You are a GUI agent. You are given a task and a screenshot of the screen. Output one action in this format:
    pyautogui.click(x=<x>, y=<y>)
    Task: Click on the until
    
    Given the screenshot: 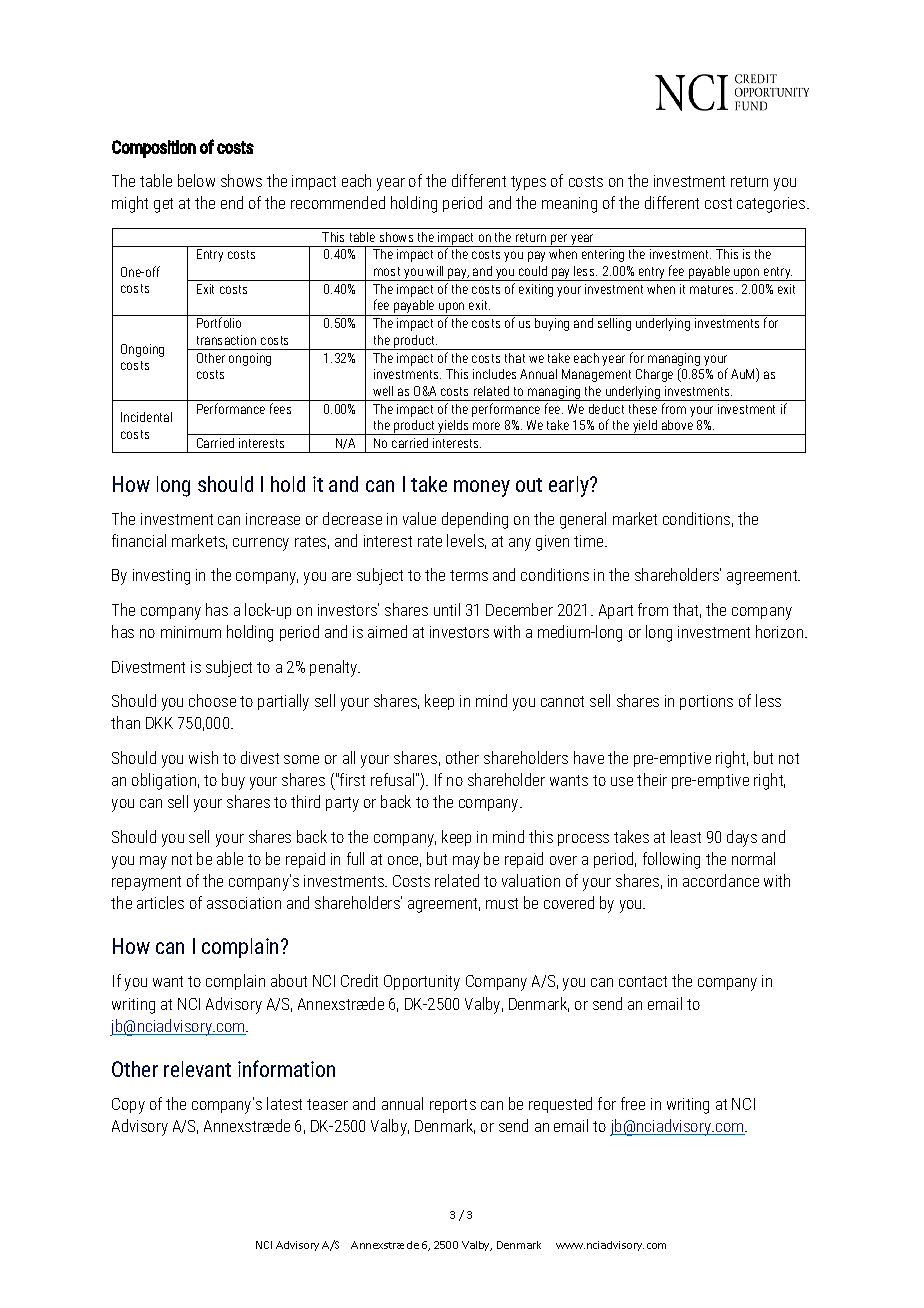 What is the action you would take?
    pyautogui.click(x=447, y=609)
